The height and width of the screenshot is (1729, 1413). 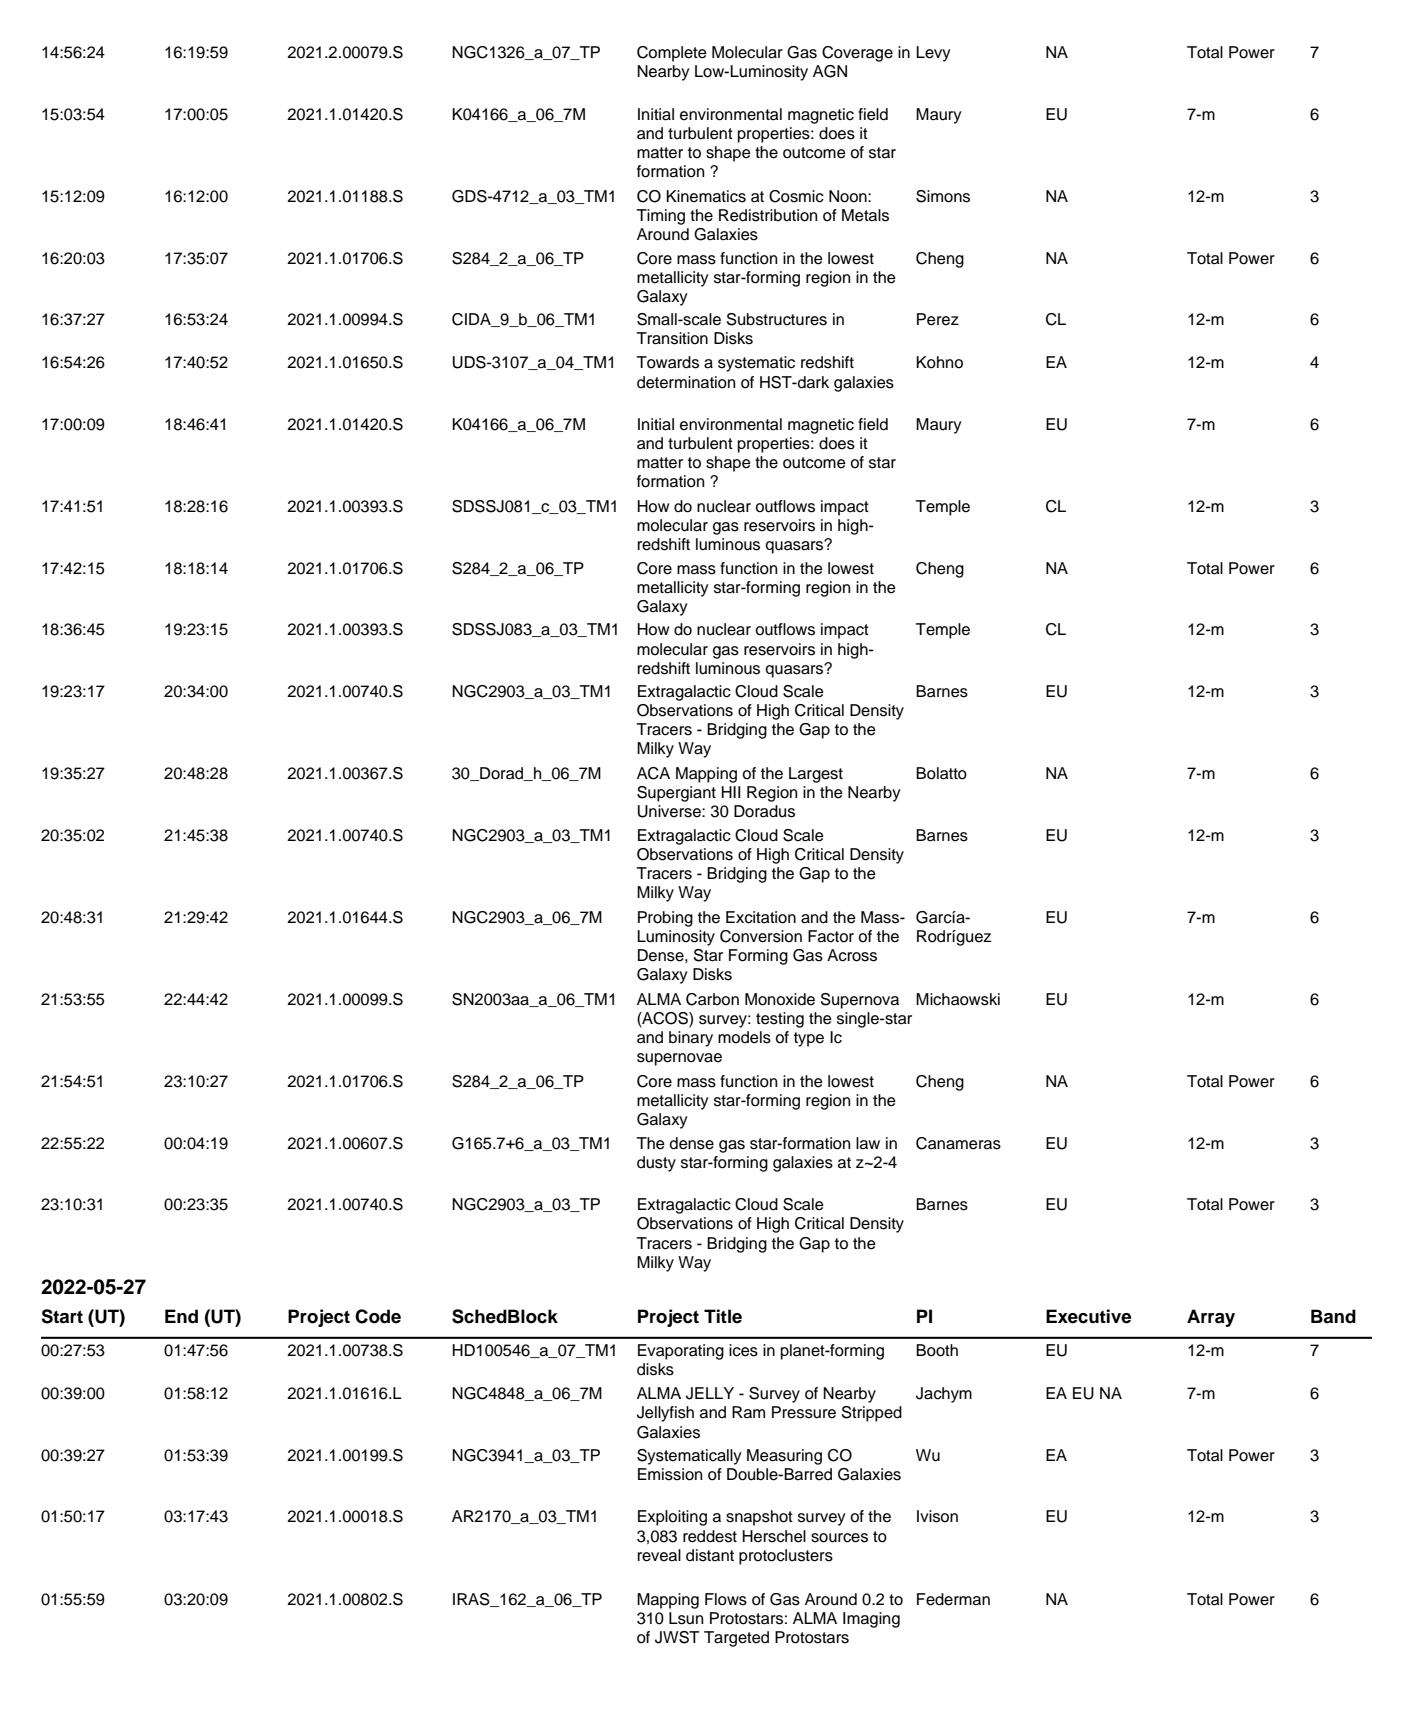 What do you see at coordinates (938, 319) in the screenshot?
I see `Perez` at bounding box center [938, 319].
